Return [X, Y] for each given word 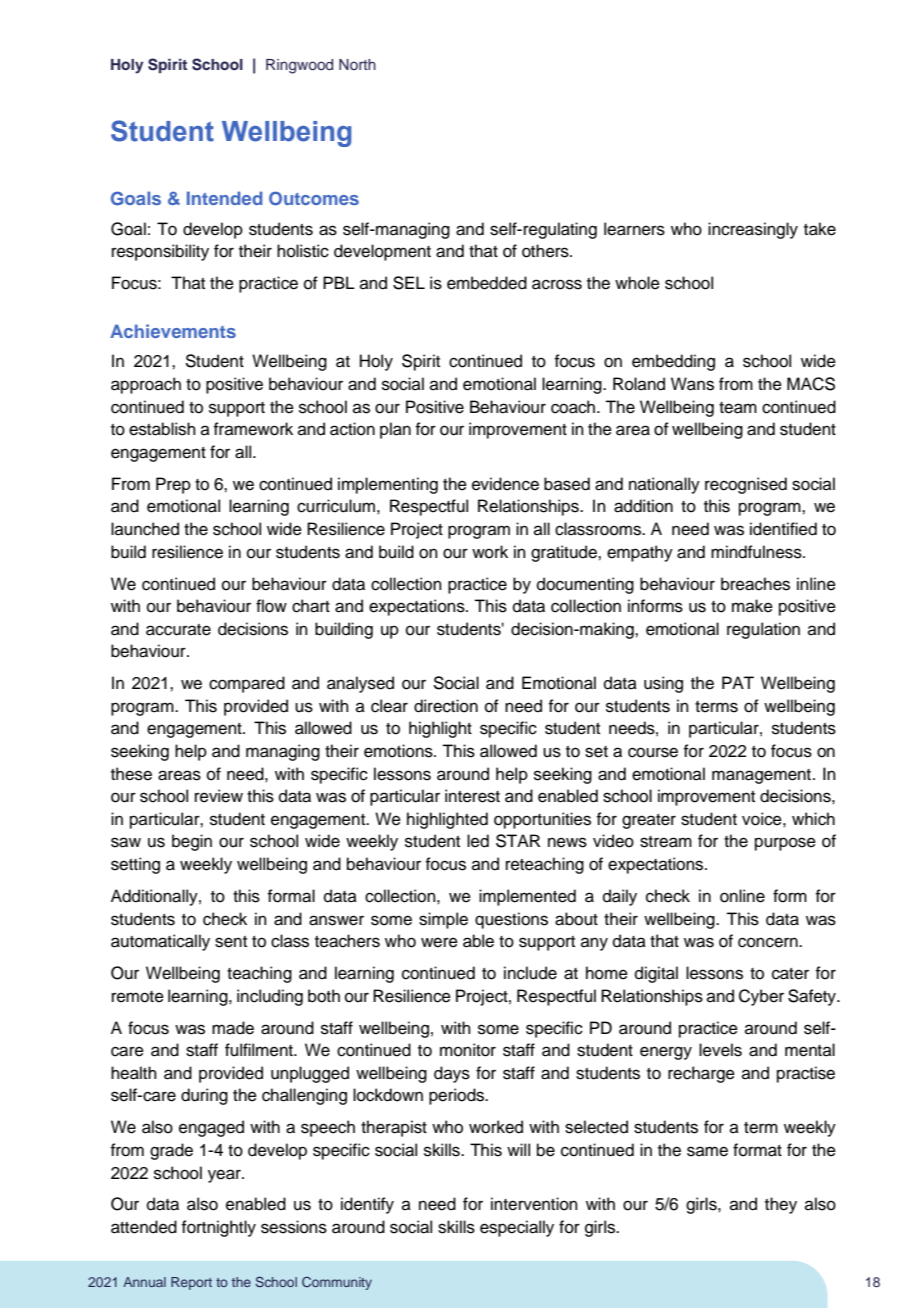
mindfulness [757, 552]
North [357, 64]
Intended [224, 198]
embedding [673, 362]
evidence [505, 484]
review [219, 796]
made [233, 1028]
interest [472, 796]
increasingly [753, 230]
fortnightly [218, 1228]
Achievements [173, 331]
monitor [468, 1050]
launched [145, 529]
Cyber [761, 997]
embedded [487, 283]
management [761, 776]
